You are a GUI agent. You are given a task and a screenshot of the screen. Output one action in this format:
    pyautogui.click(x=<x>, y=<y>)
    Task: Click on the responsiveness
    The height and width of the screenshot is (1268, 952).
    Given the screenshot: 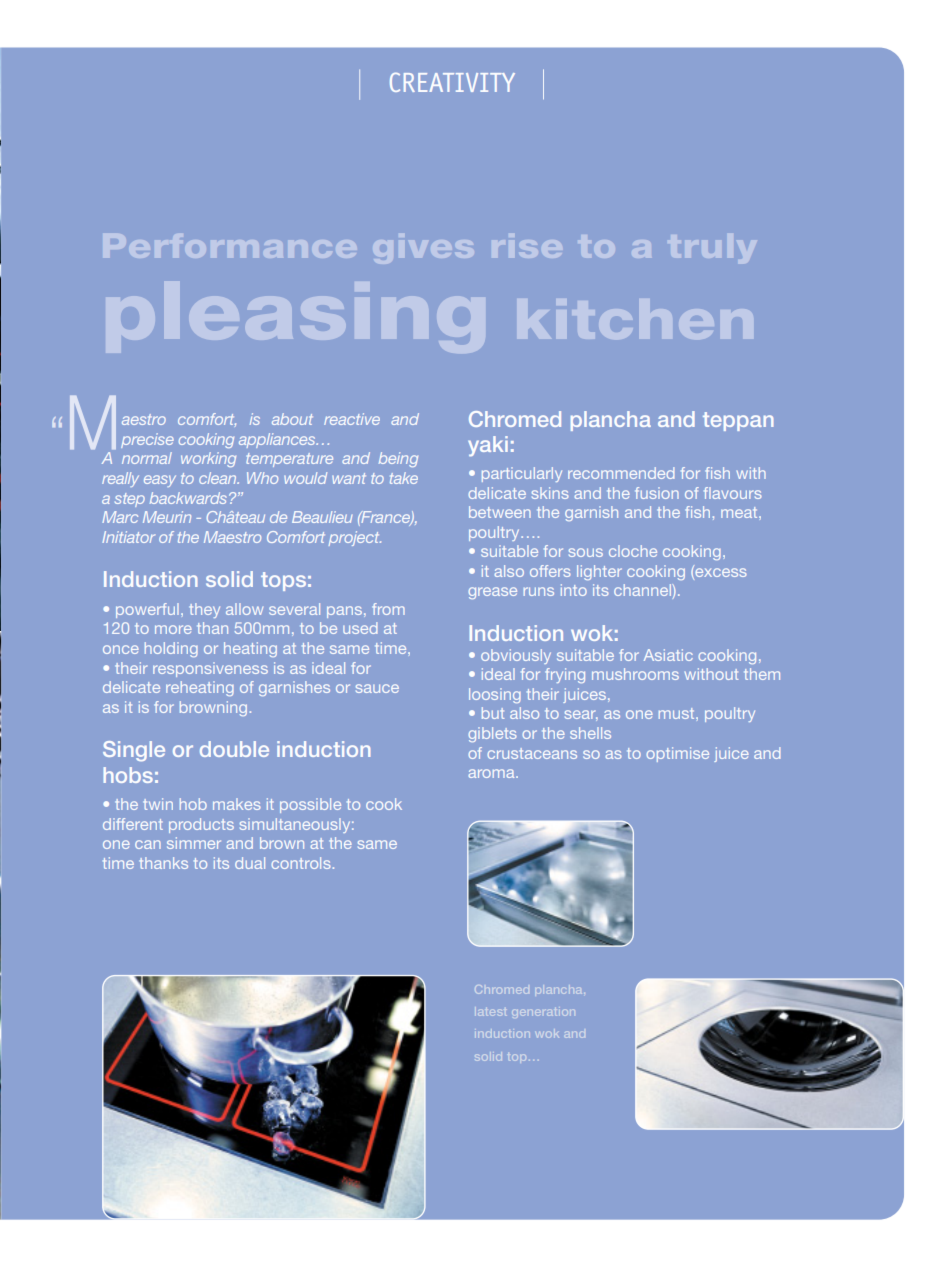 What is the action you would take?
    pyautogui.click(x=210, y=669)
